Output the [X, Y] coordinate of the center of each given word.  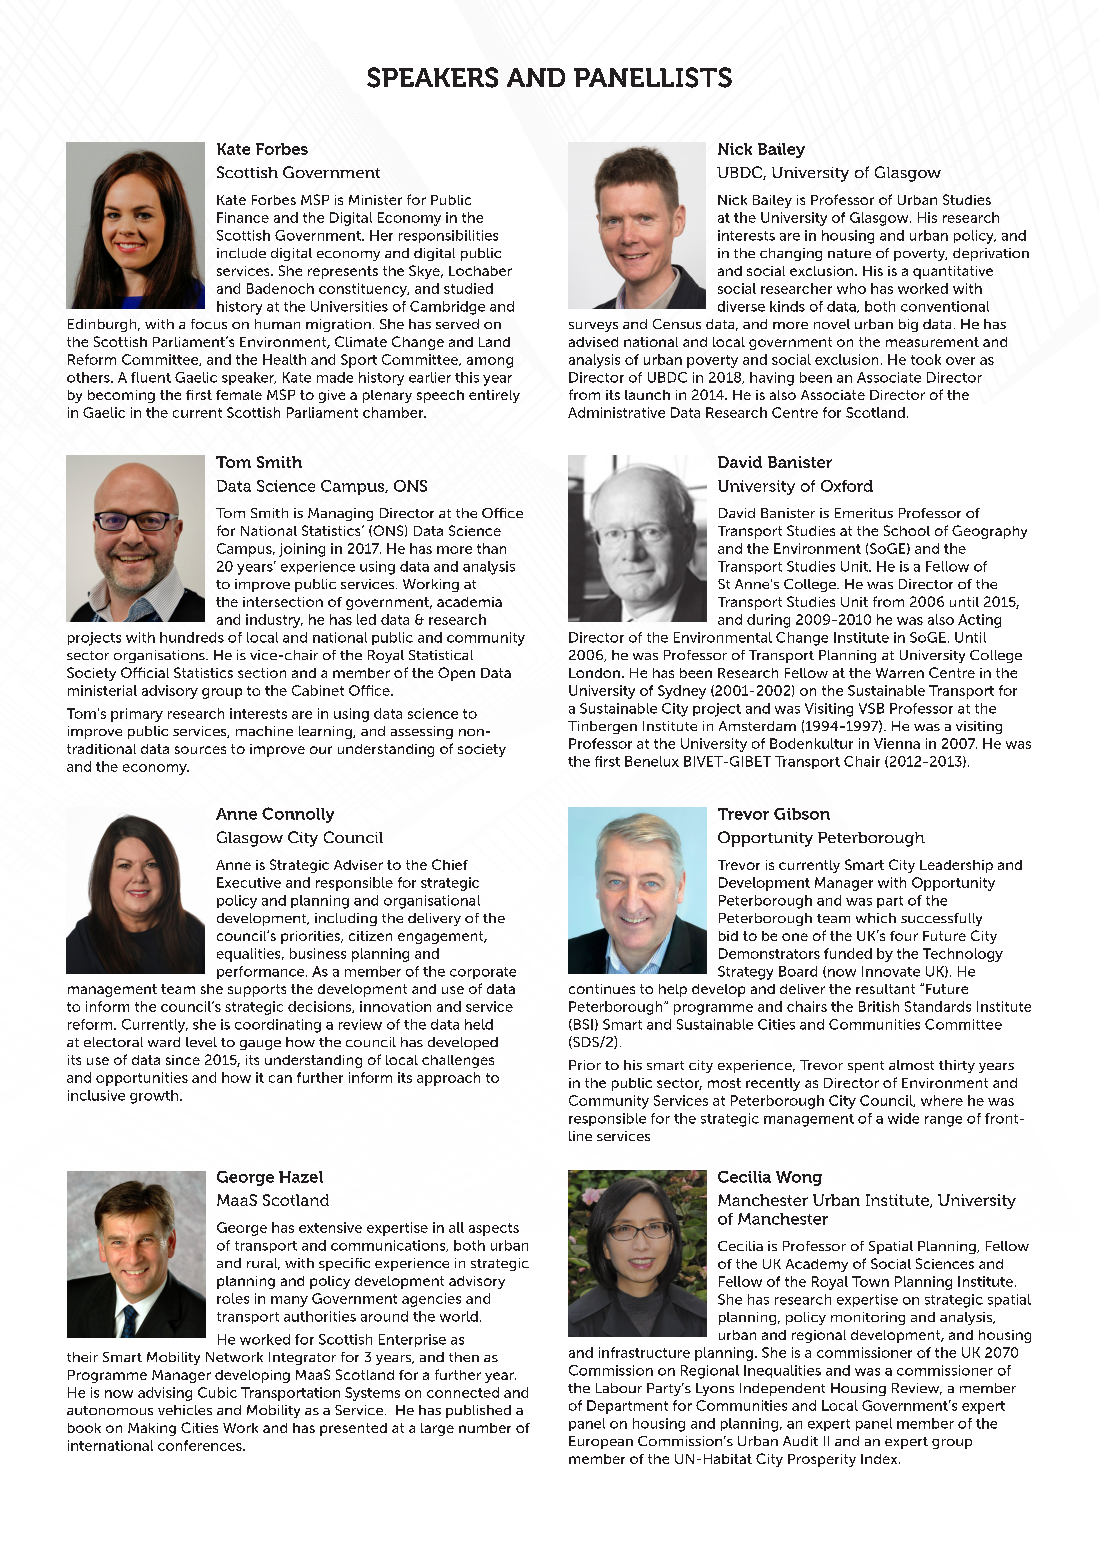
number [485, 1428]
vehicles [185, 1410]
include [241, 253]
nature [849, 253]
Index [880, 1459]
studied [468, 288]
